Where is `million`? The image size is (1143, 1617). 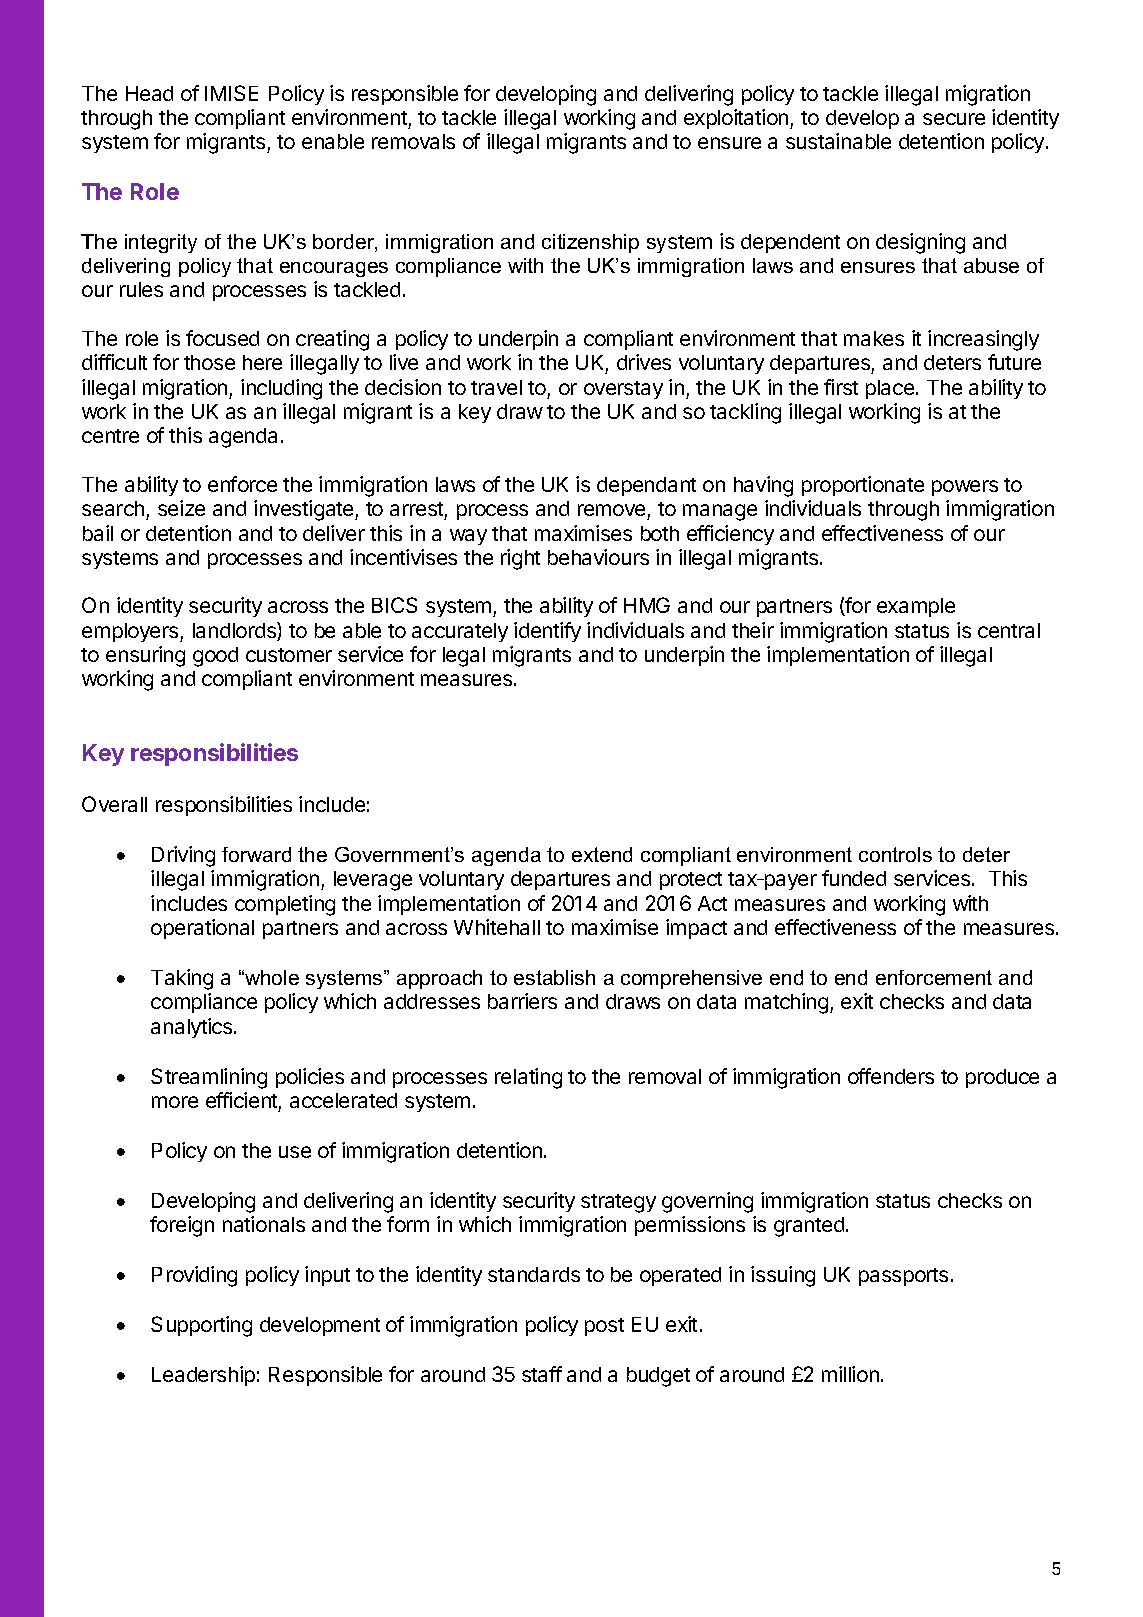
million is located at coordinates (850, 1374).
